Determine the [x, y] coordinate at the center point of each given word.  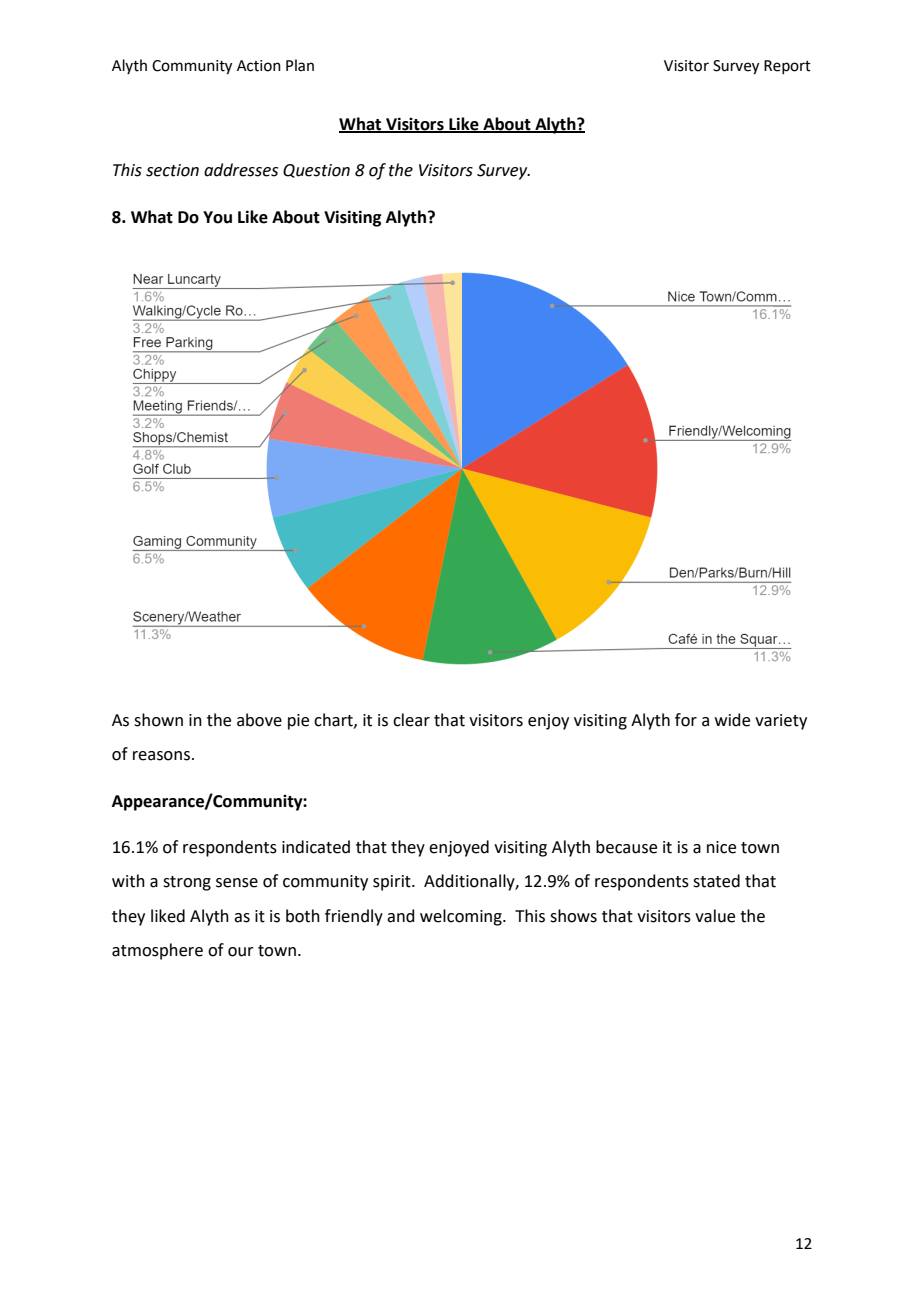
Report [787, 67]
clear [411, 720]
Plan [300, 65]
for [686, 720]
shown [158, 720]
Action [259, 66]
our [241, 952]
